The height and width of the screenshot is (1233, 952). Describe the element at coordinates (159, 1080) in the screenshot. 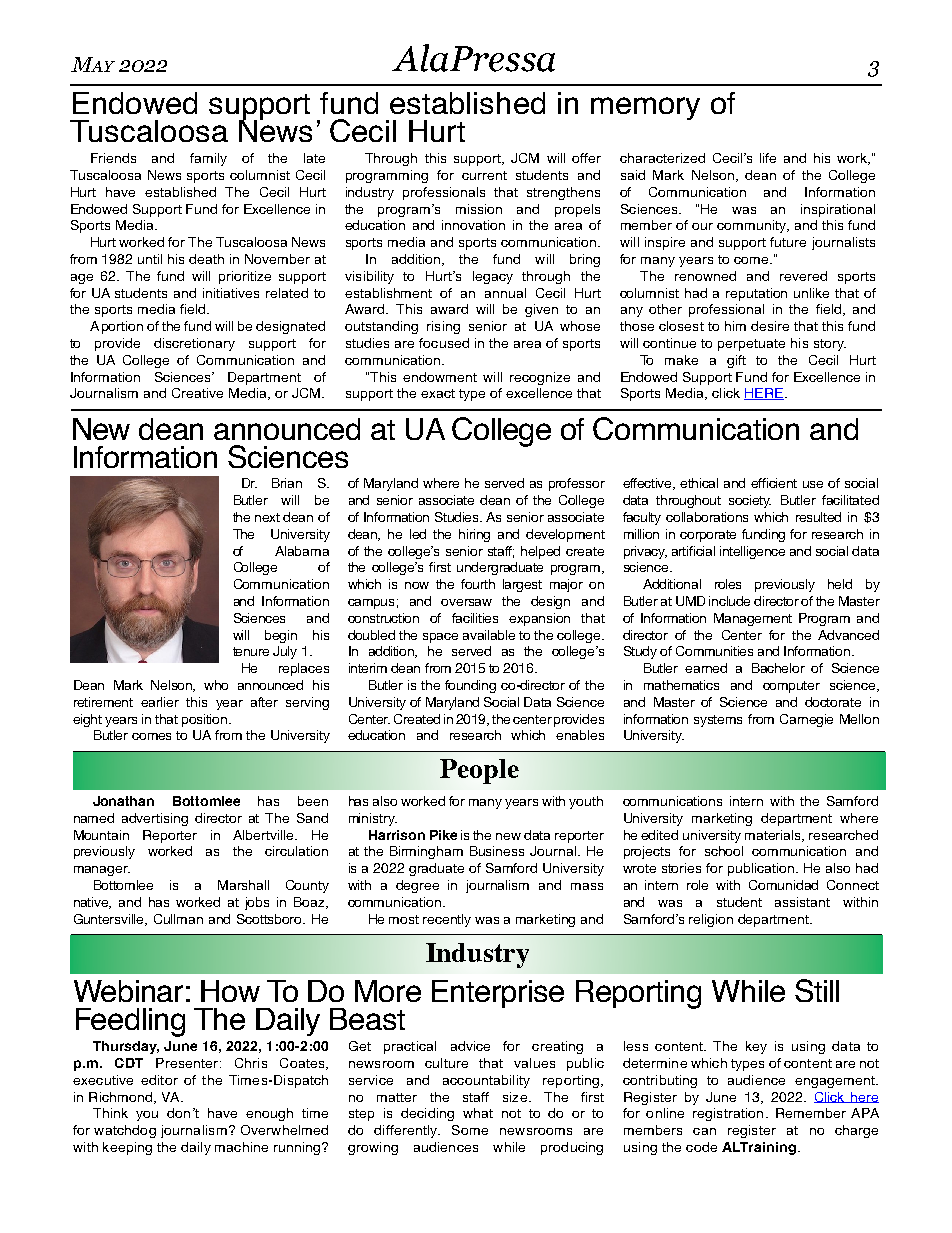

I see `editor` at that location.
